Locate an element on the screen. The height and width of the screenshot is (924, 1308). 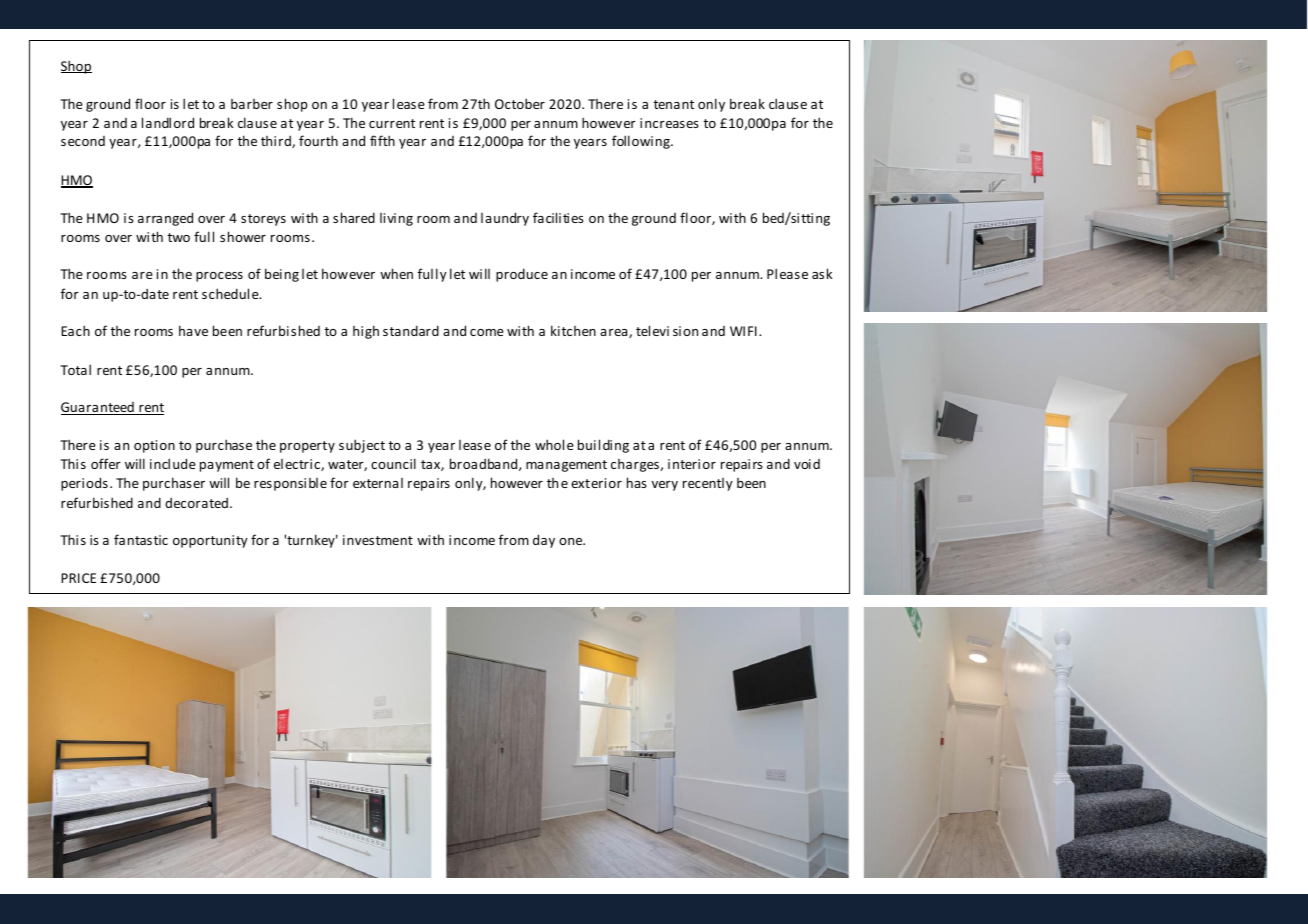
when is located at coordinates (396, 273).
